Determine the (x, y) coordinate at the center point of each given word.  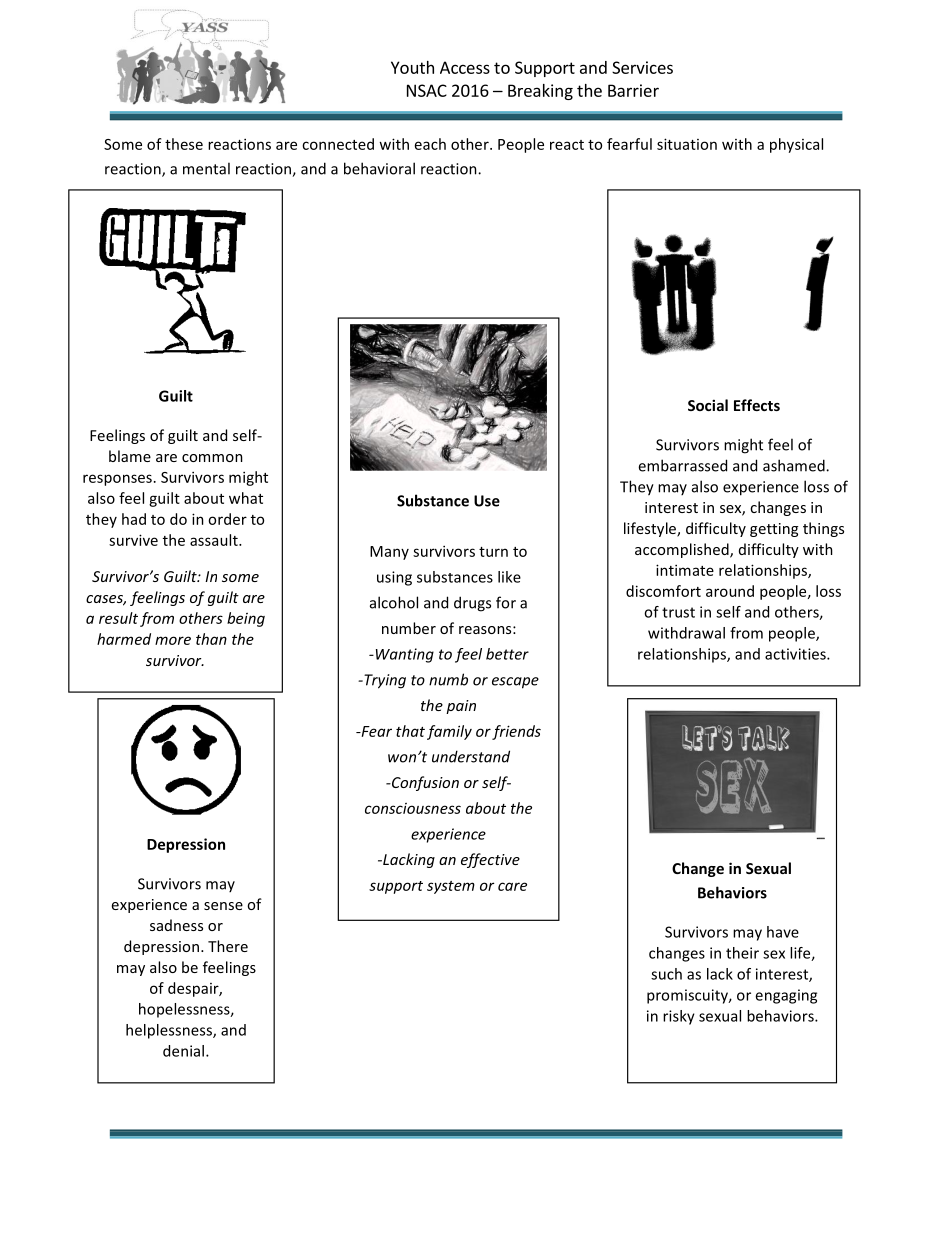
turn (493, 552)
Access (465, 67)
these (184, 144)
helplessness (170, 1031)
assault (215, 540)
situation (687, 144)
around (730, 591)
